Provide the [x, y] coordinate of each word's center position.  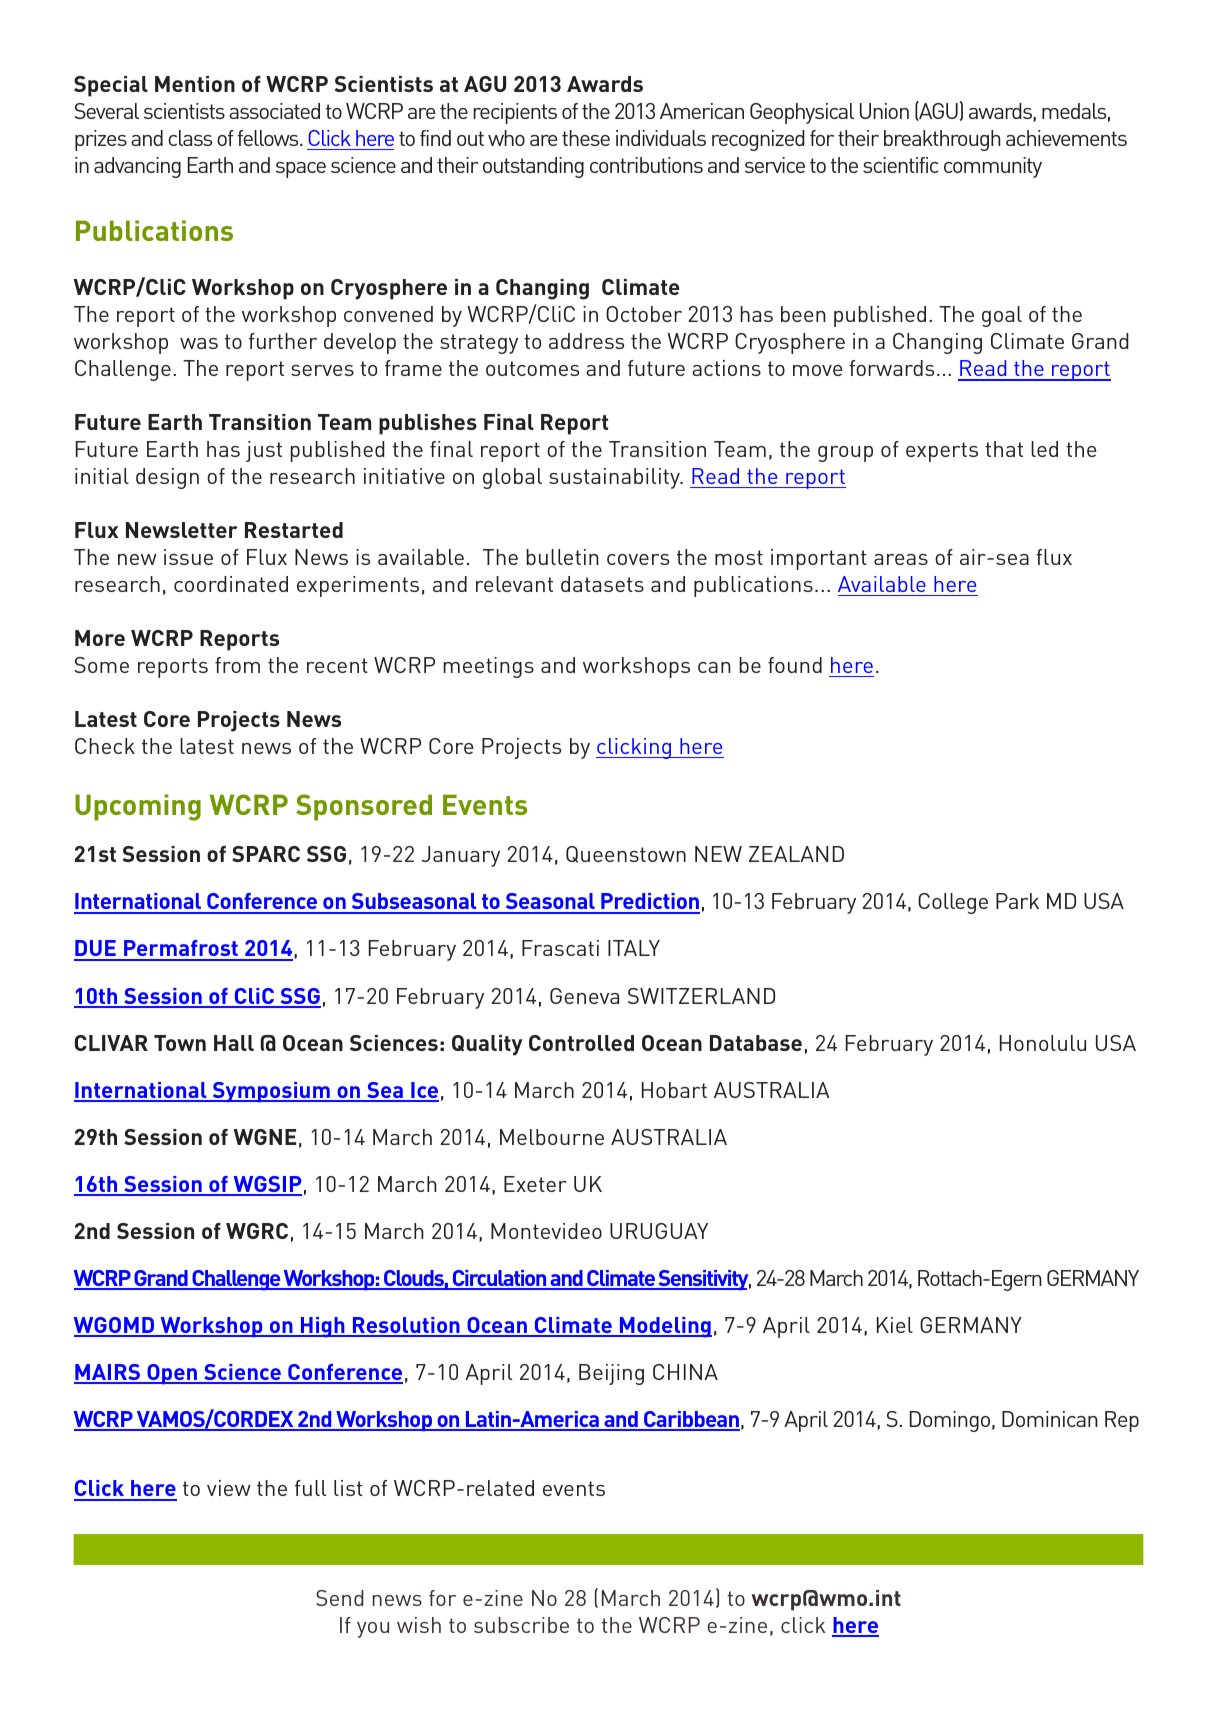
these [586, 138]
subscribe [521, 1625]
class [190, 138]
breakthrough [942, 140]
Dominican [1050, 1419]
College [953, 903]
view [229, 1488]
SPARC [266, 854]
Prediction [649, 903]
